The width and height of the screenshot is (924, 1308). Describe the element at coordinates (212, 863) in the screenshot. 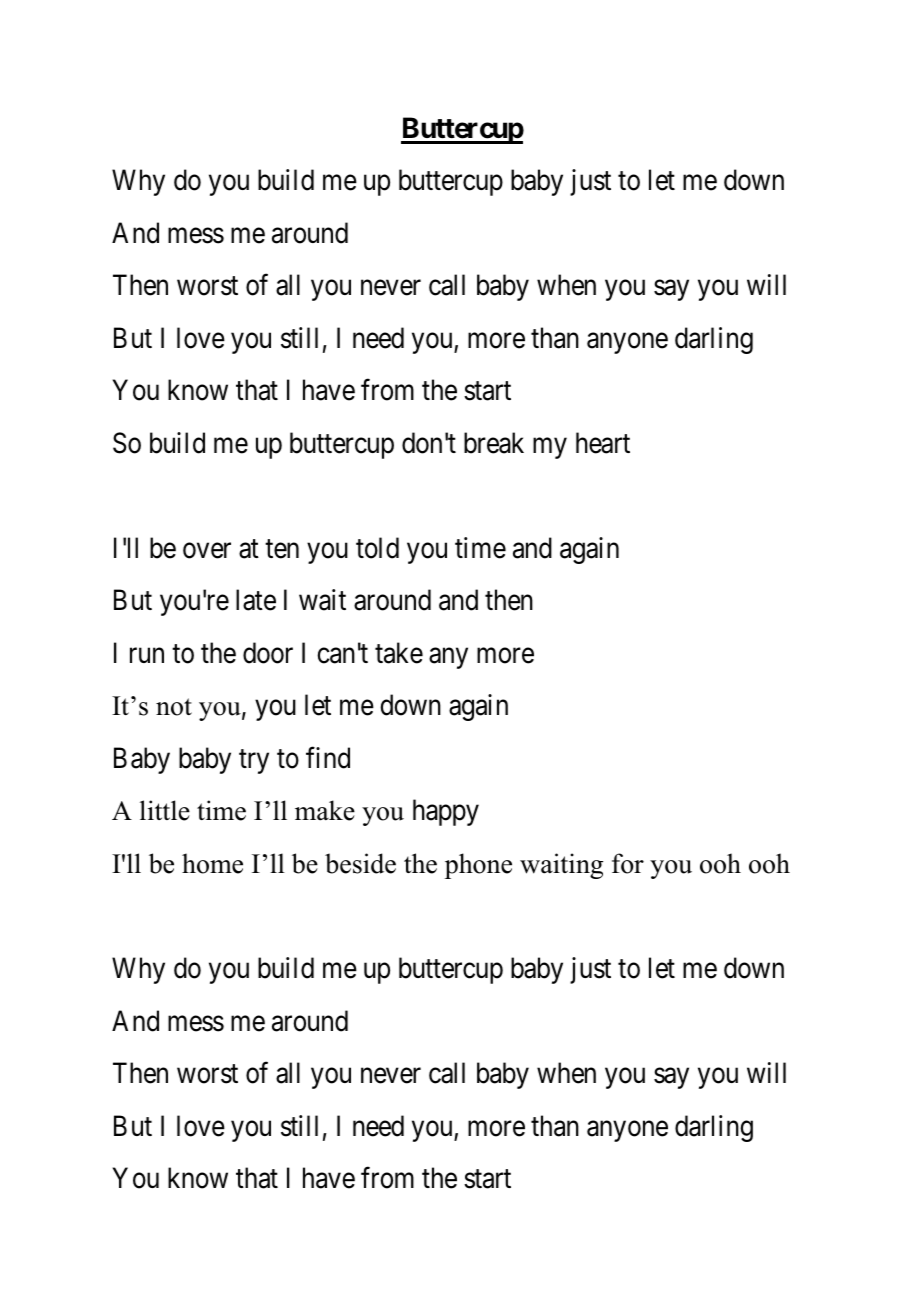

I see `home` at that location.
